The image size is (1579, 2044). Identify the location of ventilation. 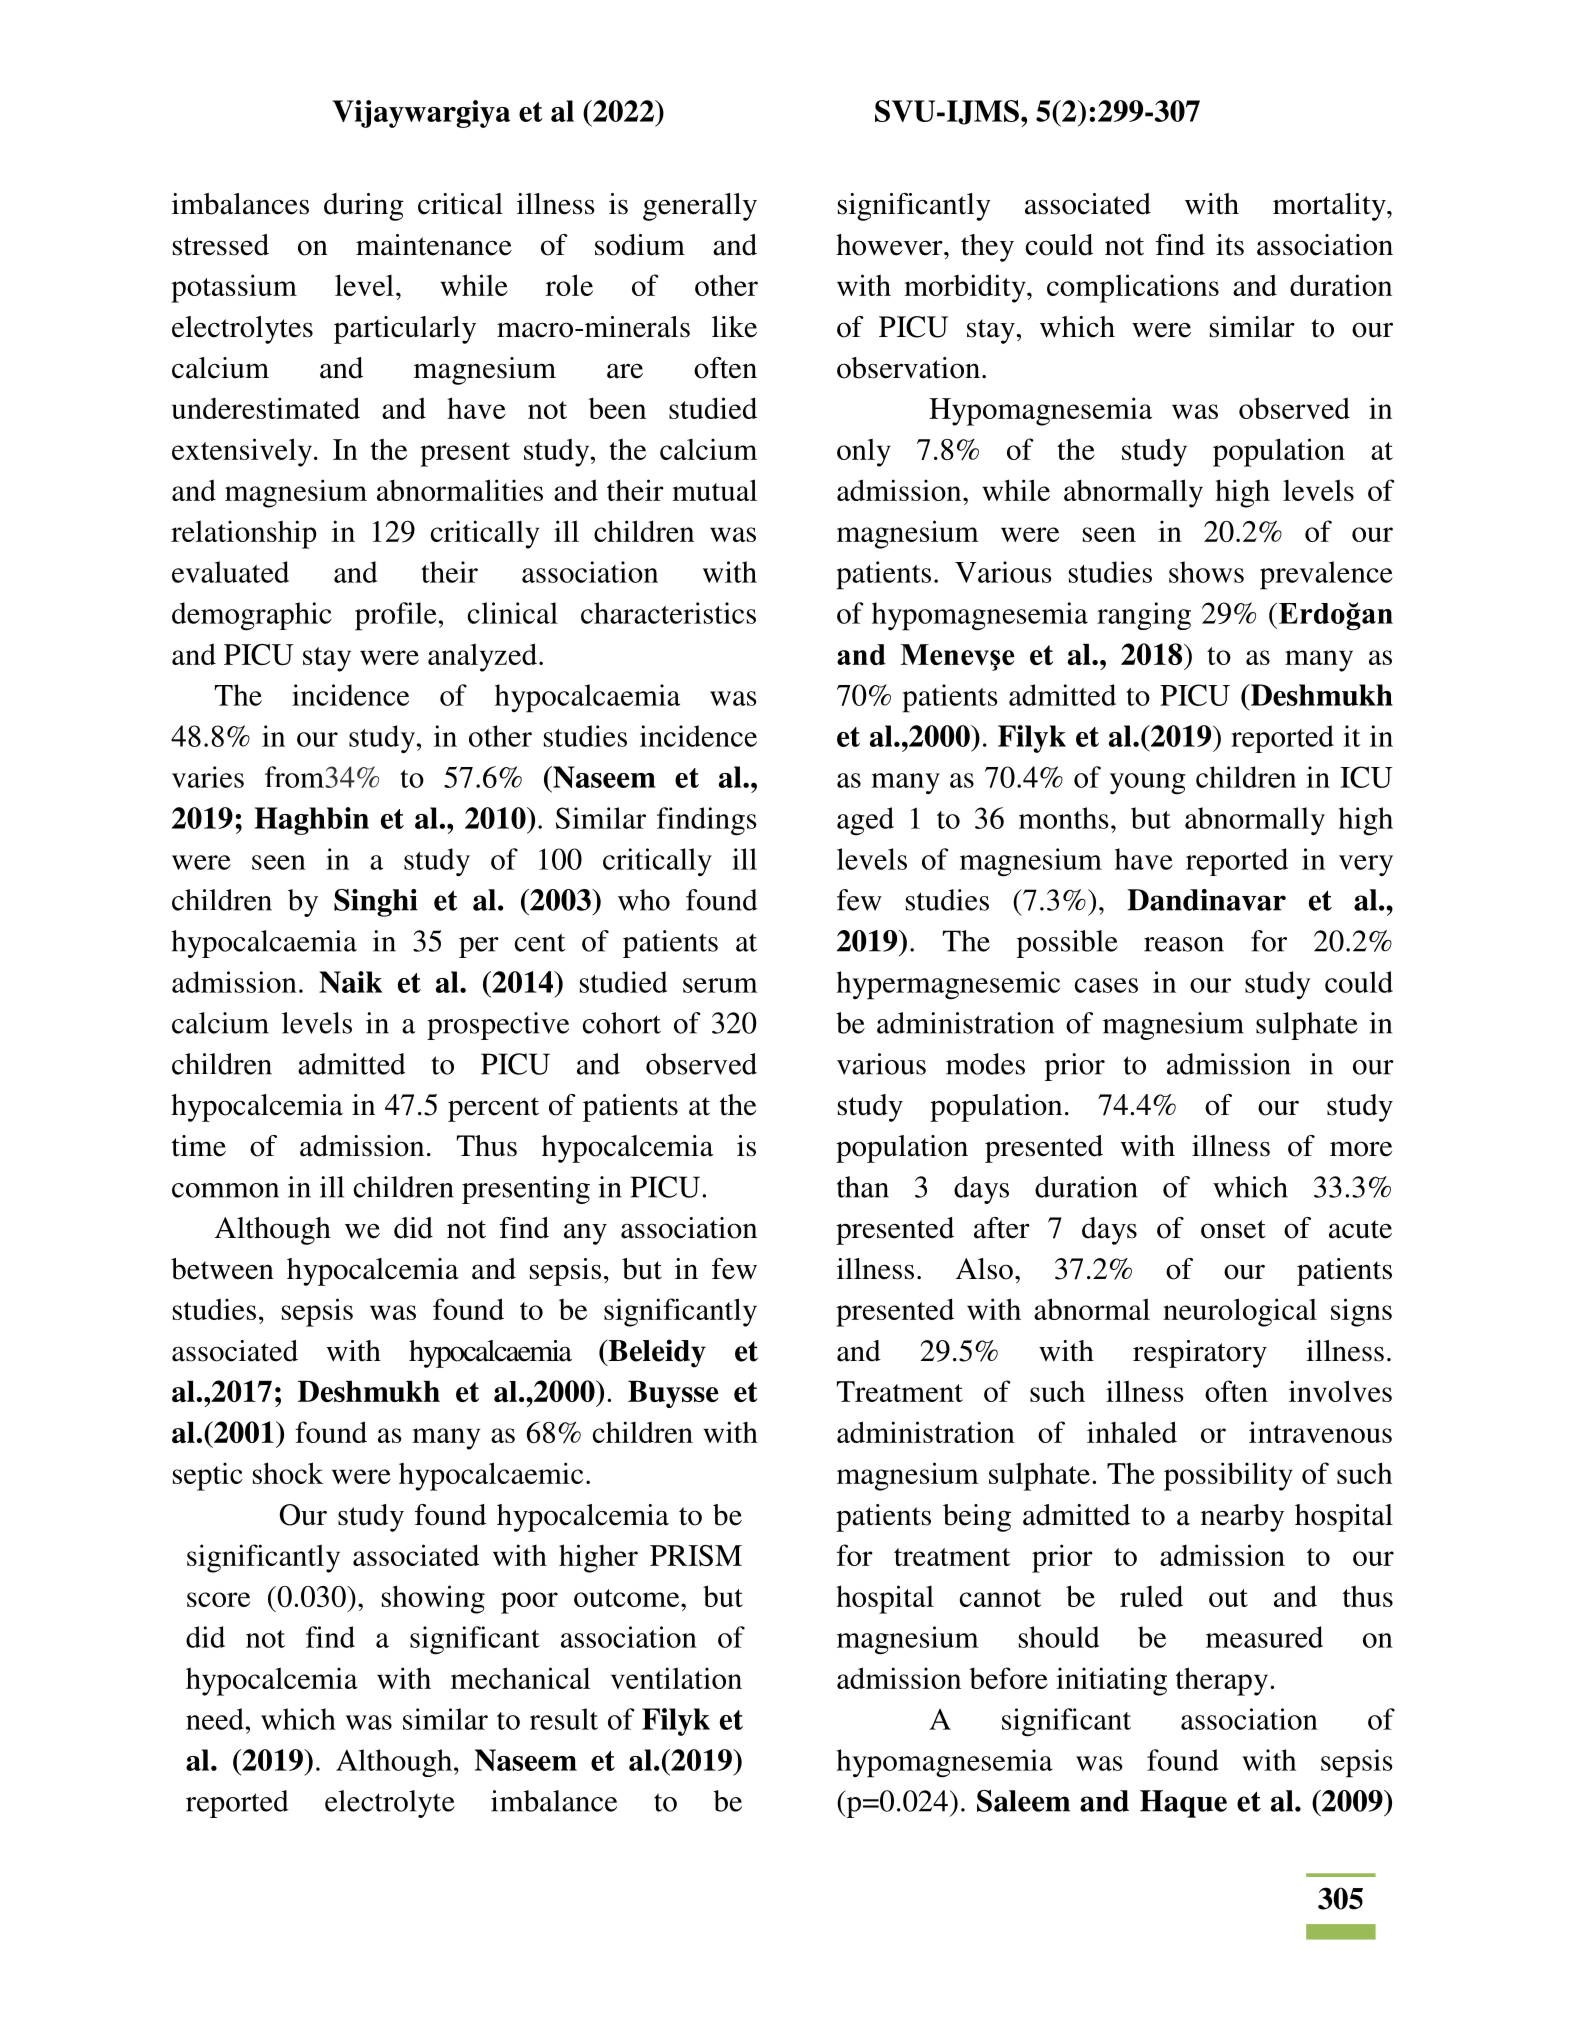
(676, 1678).
